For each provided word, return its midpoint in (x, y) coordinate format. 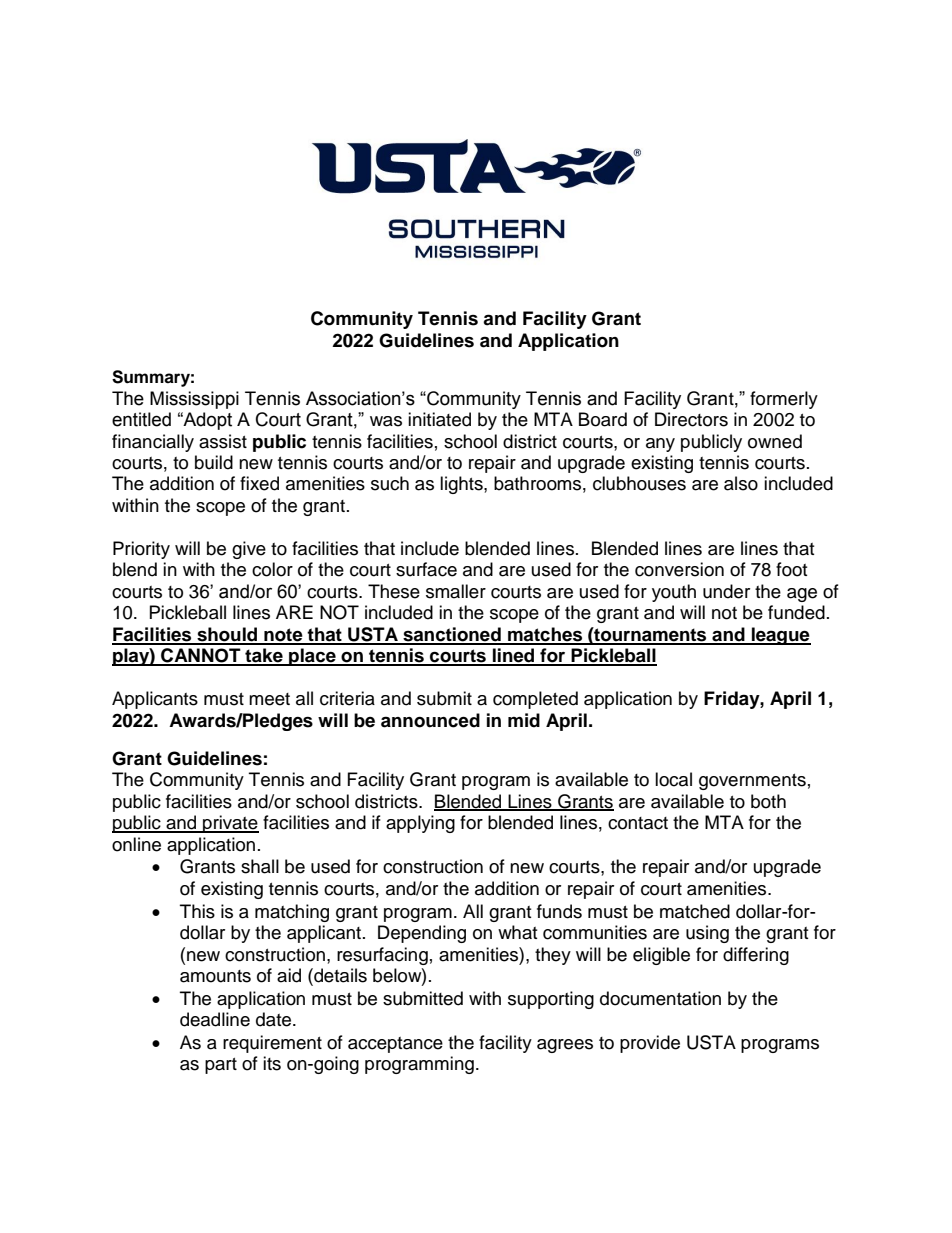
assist (223, 441)
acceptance (395, 1045)
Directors (691, 419)
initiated (439, 419)
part (221, 1066)
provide (650, 1044)
